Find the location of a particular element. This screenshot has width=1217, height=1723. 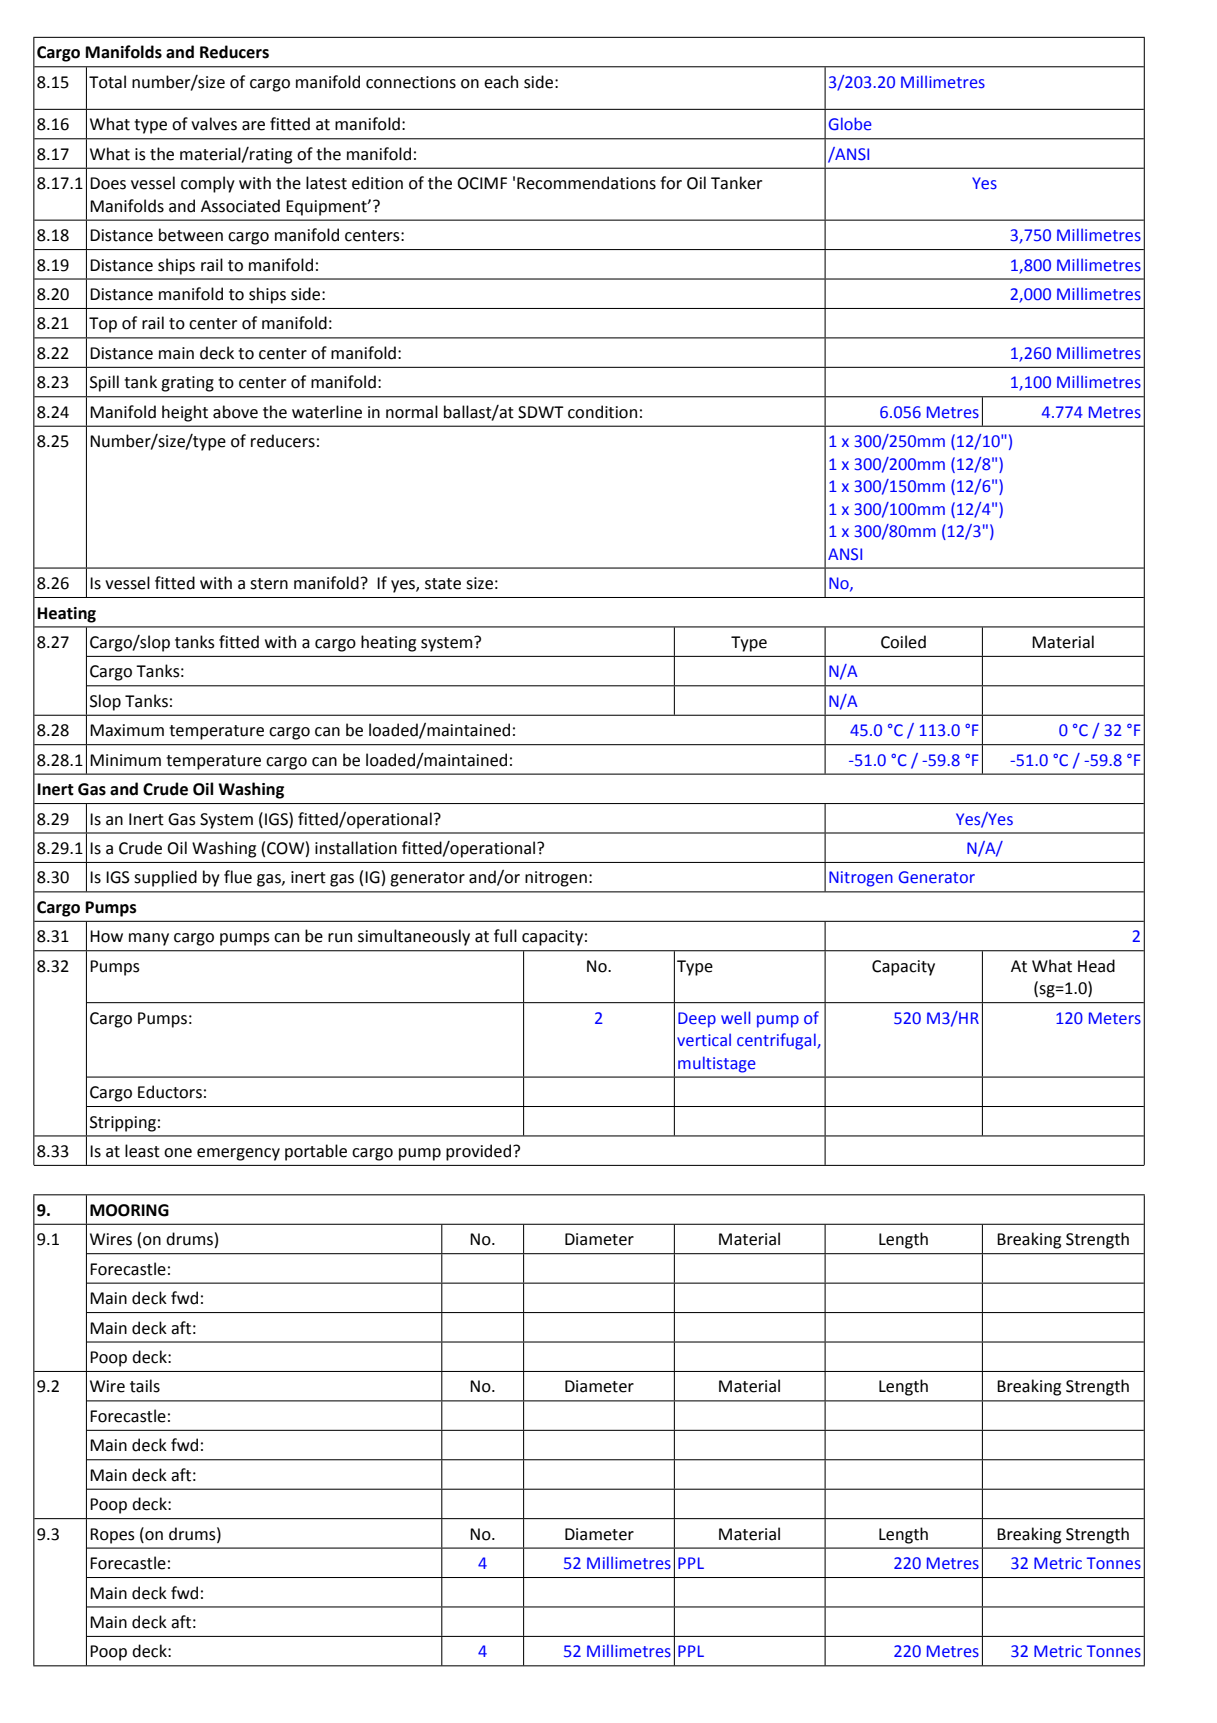

Coiled is located at coordinates (903, 642).
